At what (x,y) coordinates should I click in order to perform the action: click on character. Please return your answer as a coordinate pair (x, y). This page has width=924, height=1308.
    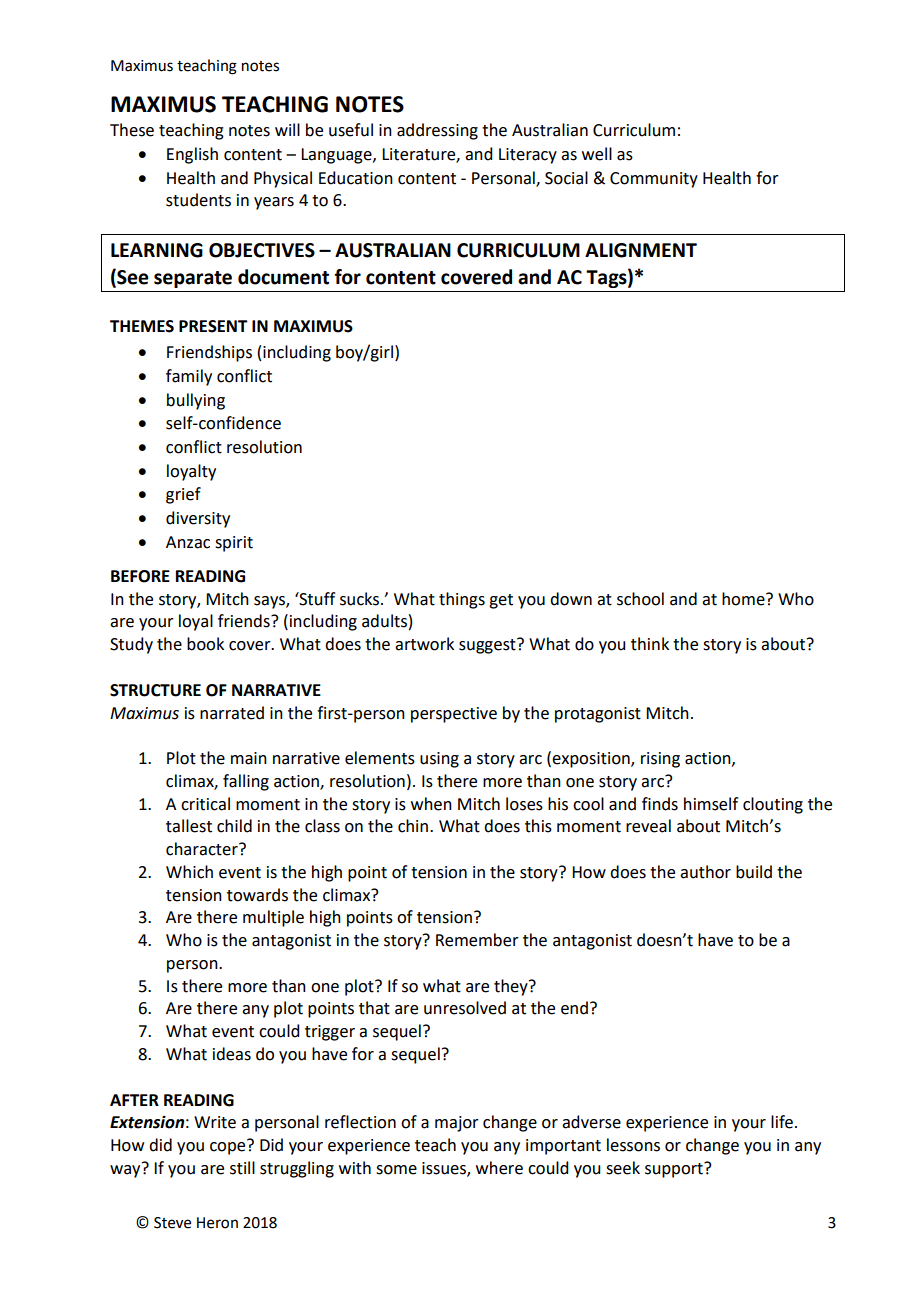
    Looking at the image, I should click on (203, 849).
